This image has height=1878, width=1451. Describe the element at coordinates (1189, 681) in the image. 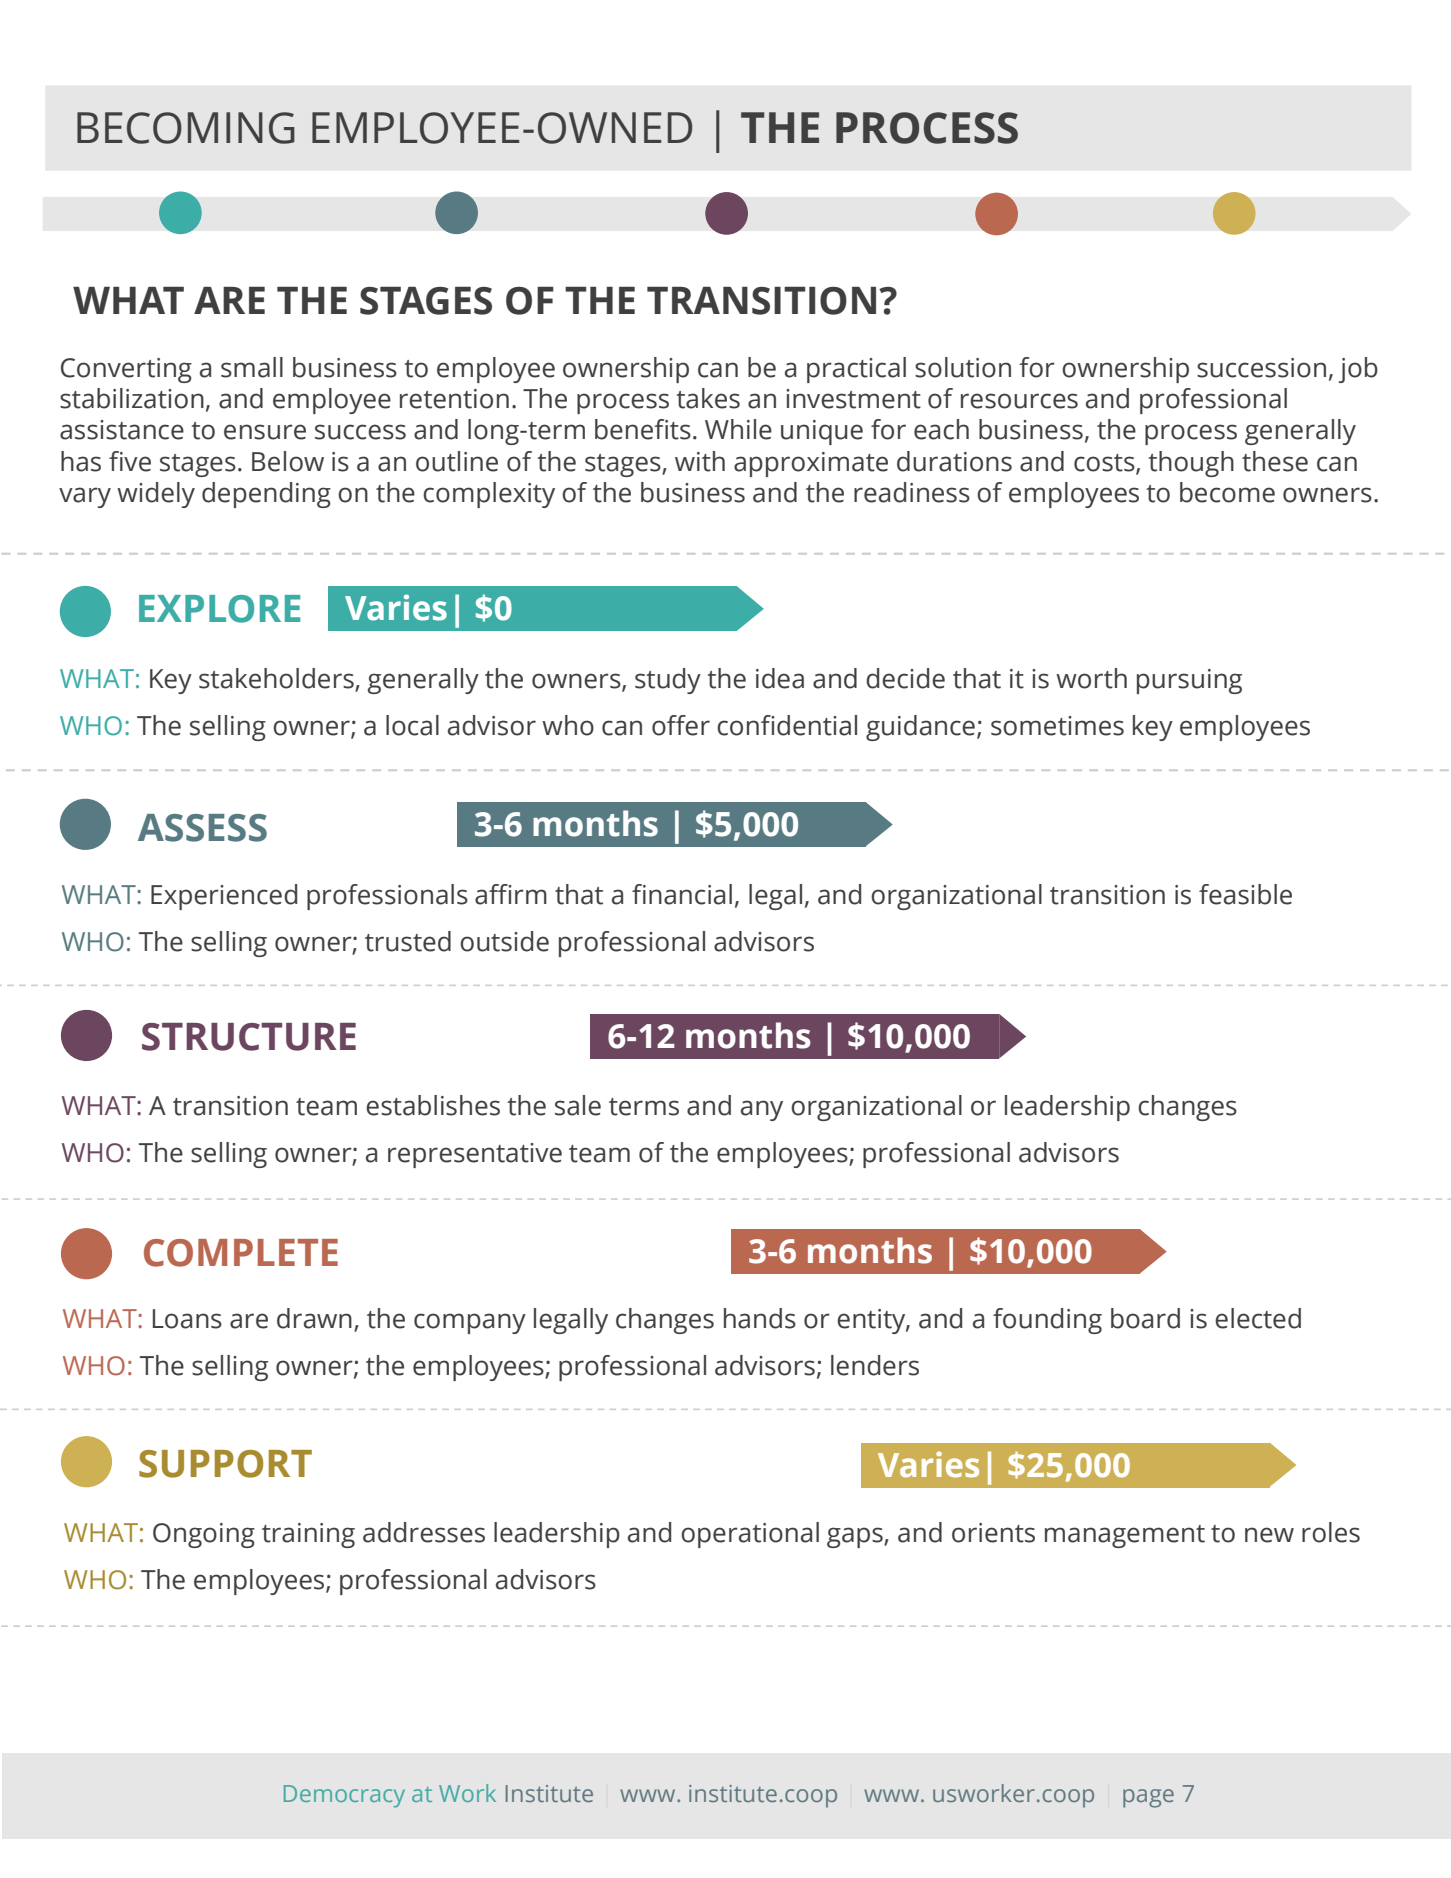

I see `pursuing` at that location.
